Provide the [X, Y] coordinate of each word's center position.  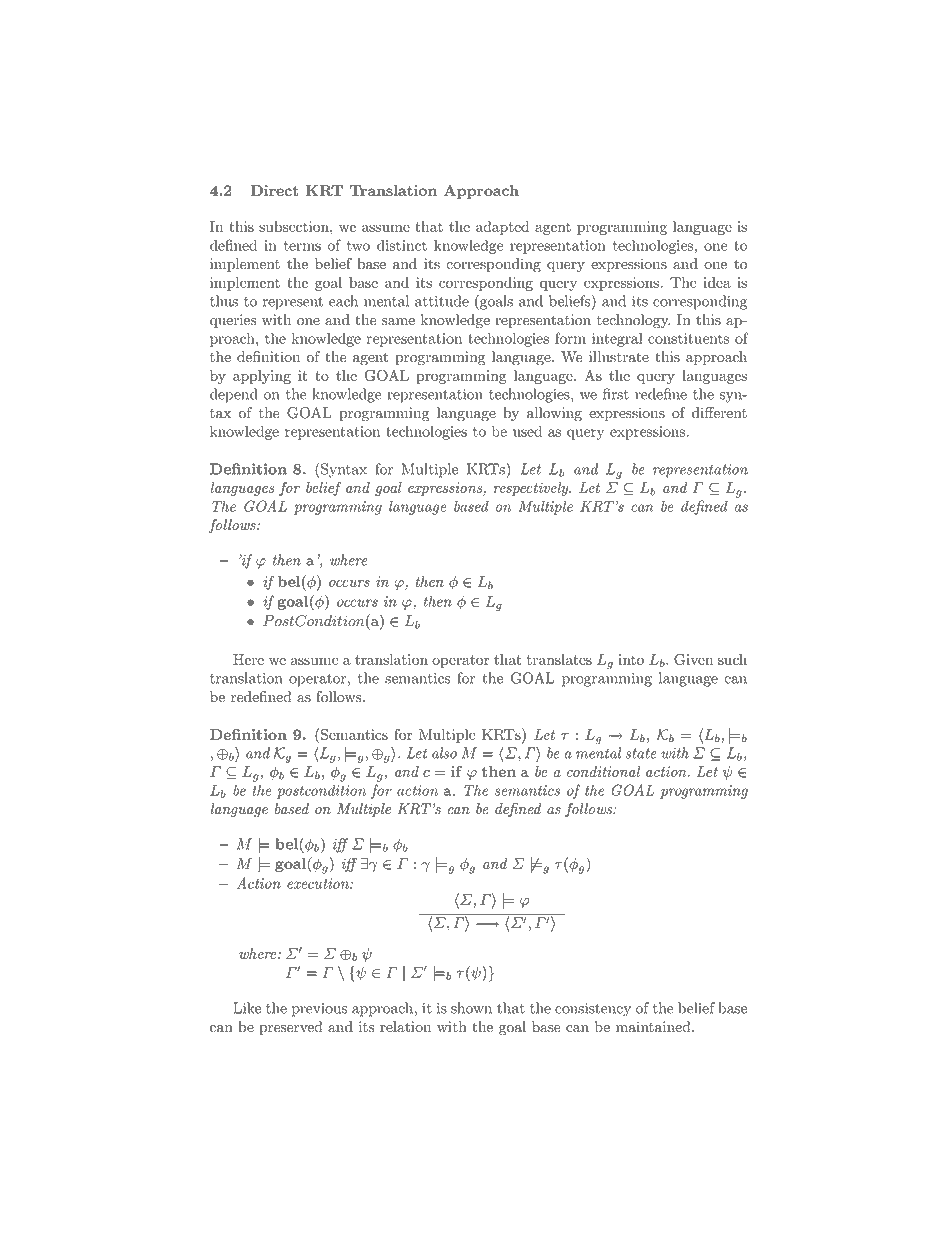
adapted [502, 228]
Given [693, 659]
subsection [295, 226]
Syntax [344, 470]
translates [559, 659]
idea [717, 282]
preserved [290, 1028]
